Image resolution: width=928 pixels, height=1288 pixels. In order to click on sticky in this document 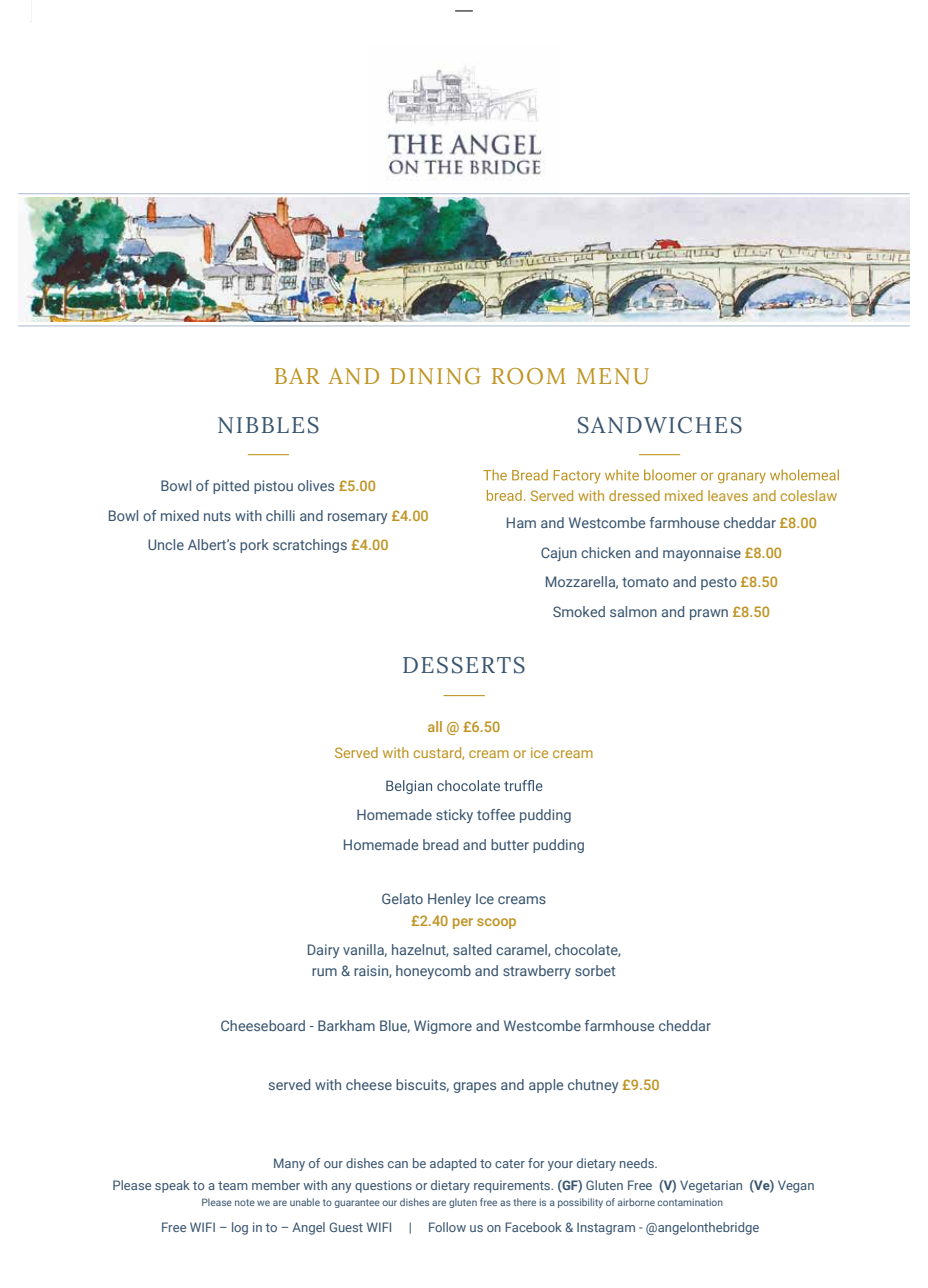, I will do `click(454, 816)`.
